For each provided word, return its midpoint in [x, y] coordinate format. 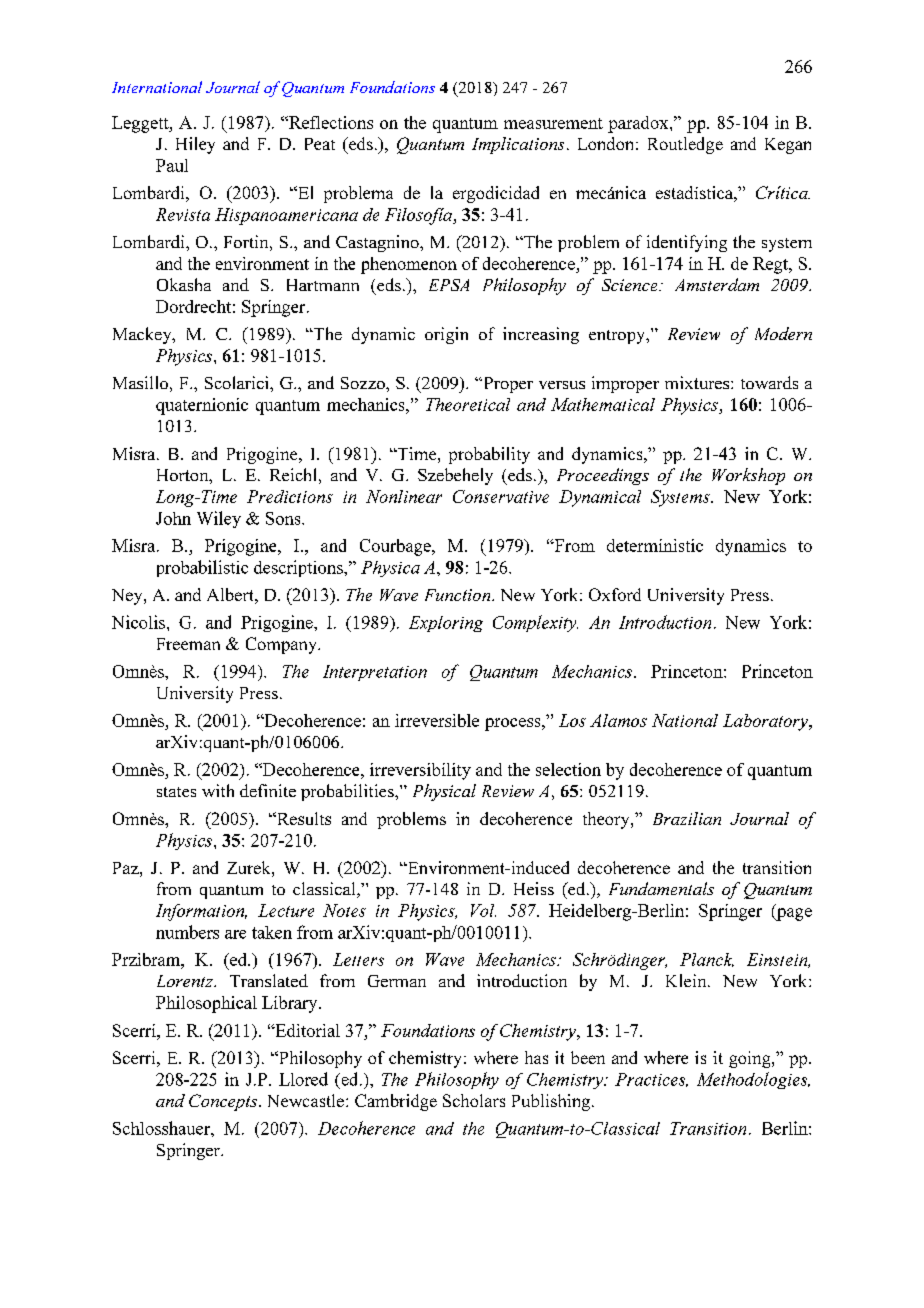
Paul [172, 165]
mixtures [698, 382]
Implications [518, 145]
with [218, 790]
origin [446, 335]
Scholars [474, 1100]
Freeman [188, 644]
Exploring [446, 624]
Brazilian [687, 818]
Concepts [224, 1102]
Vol [483, 910]
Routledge [685, 145]
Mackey [143, 335]
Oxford [615, 594]
